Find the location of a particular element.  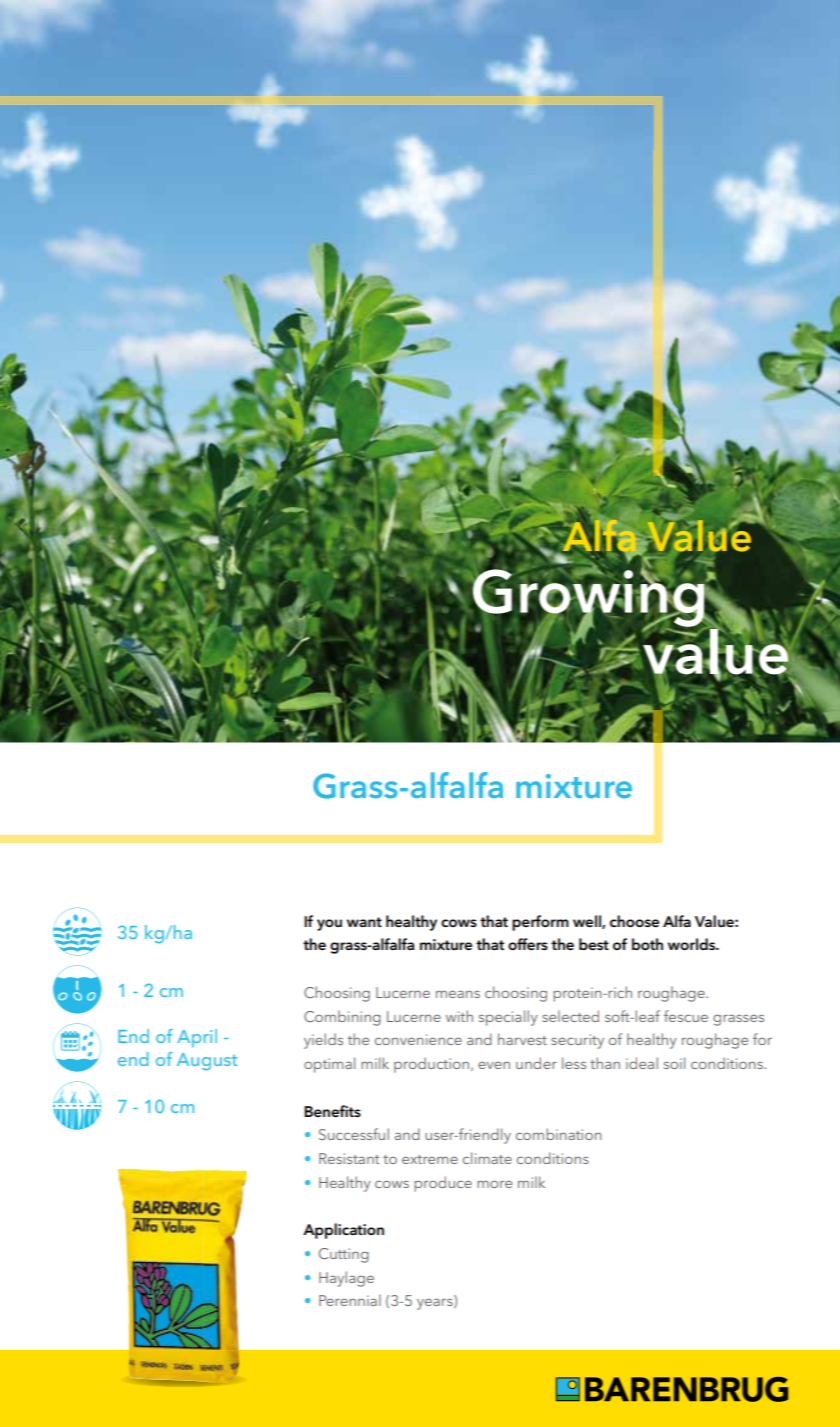

years is located at coordinates (436, 1304).
